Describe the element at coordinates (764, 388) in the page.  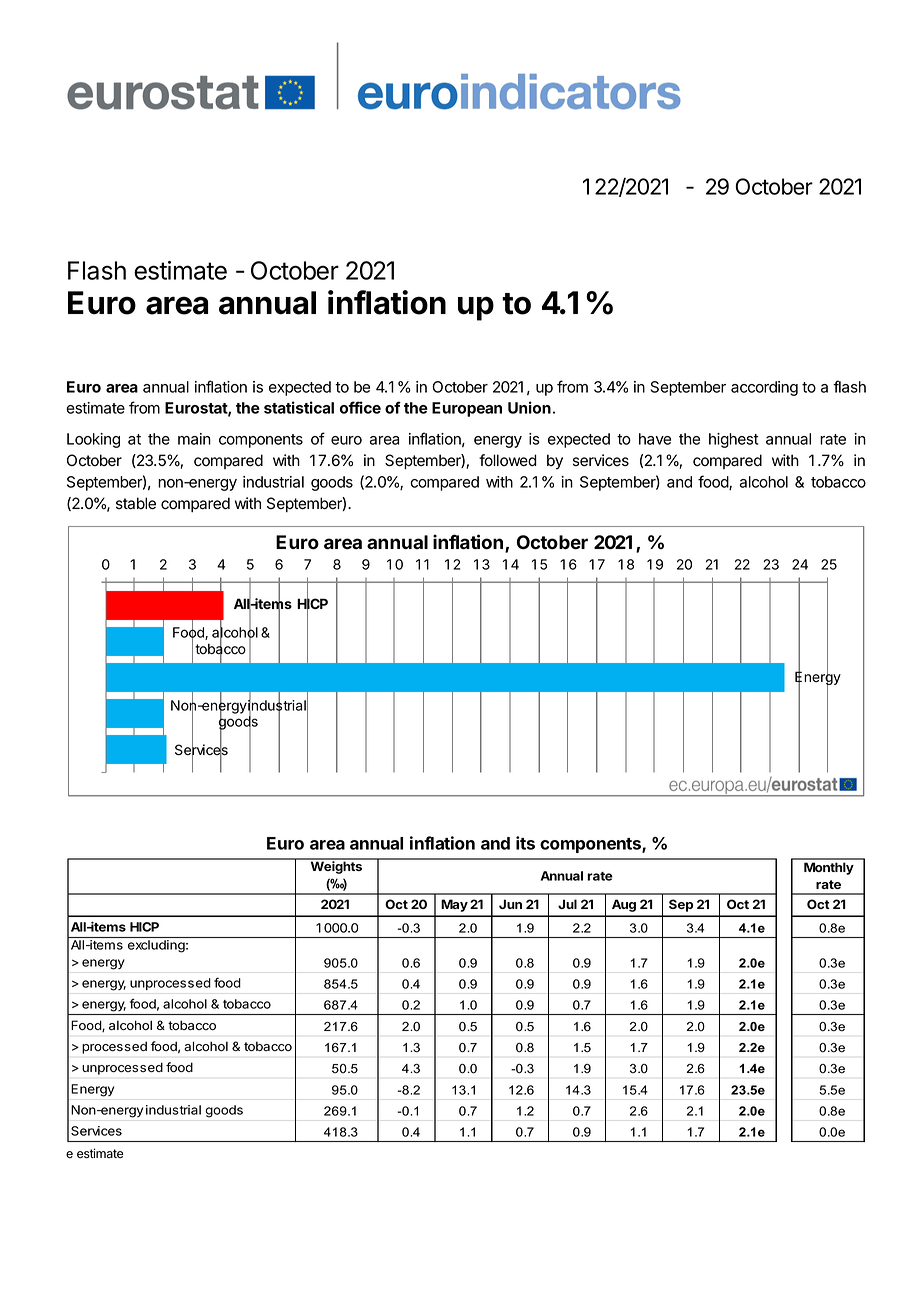
I see `according` at that location.
